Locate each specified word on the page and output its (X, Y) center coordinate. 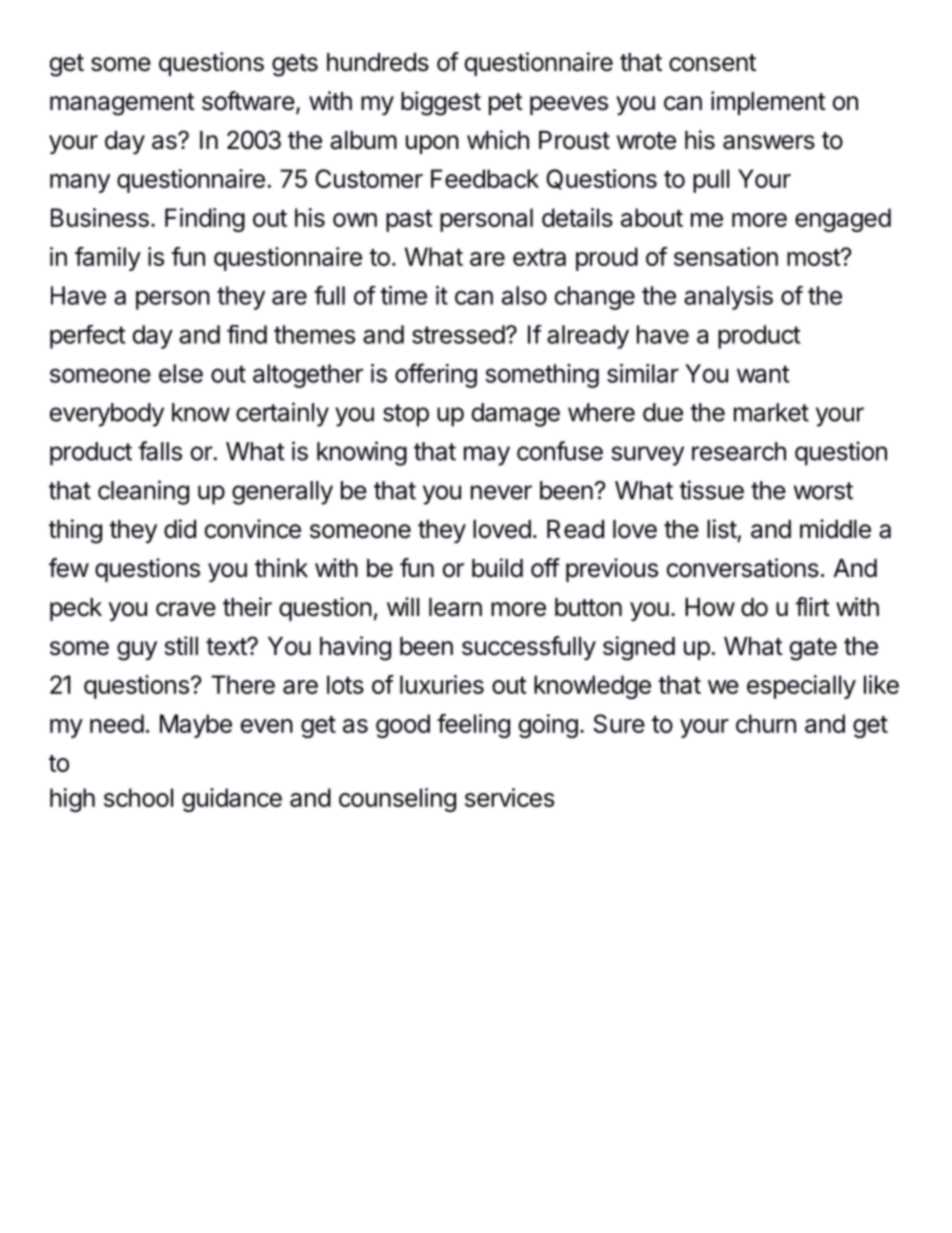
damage (515, 415)
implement (768, 103)
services (509, 797)
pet (506, 104)
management (122, 104)
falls (160, 451)
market (771, 412)
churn (766, 723)
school (138, 797)
